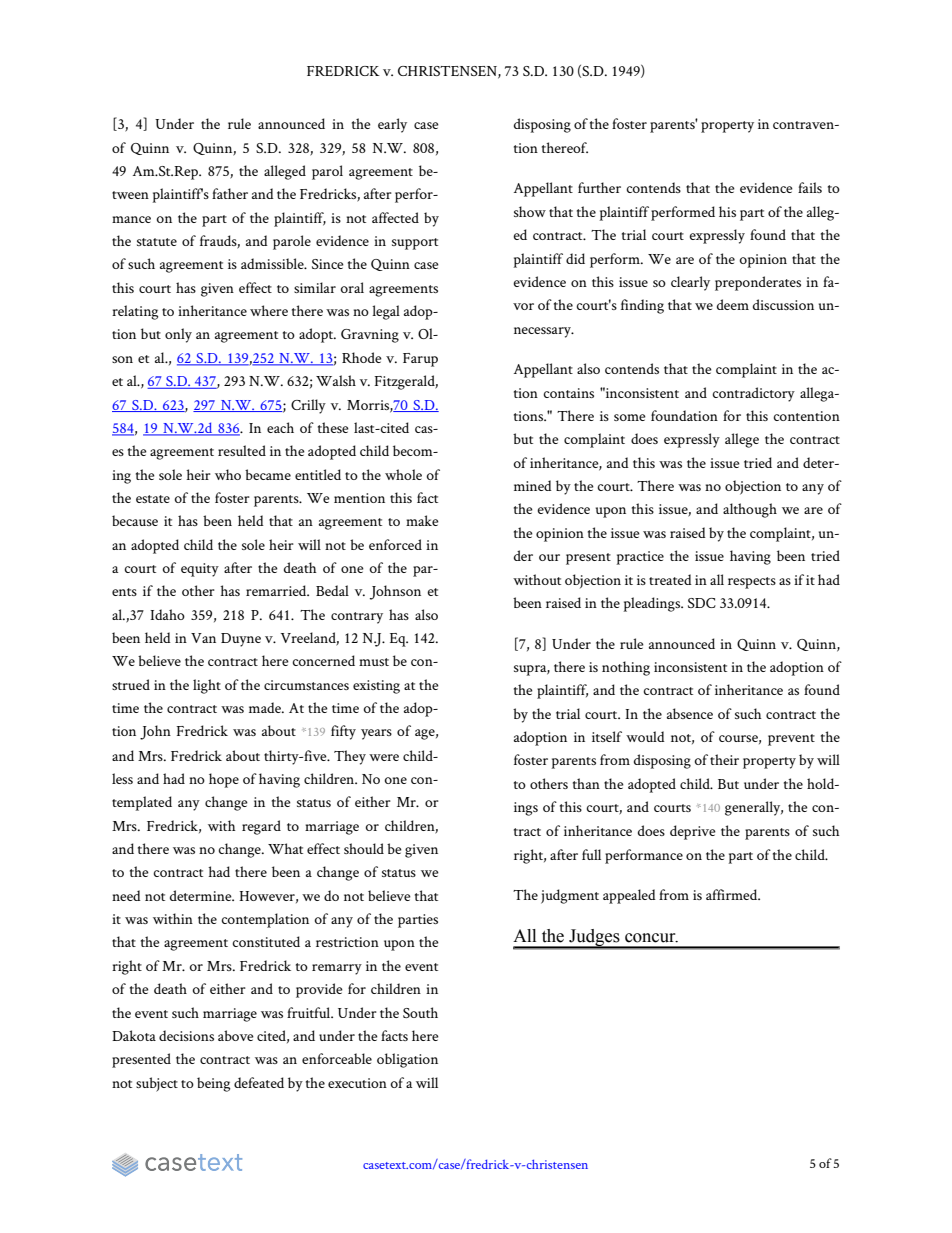  Describe the element at coordinates (230, 193) in the screenshot. I see `father` at that location.
